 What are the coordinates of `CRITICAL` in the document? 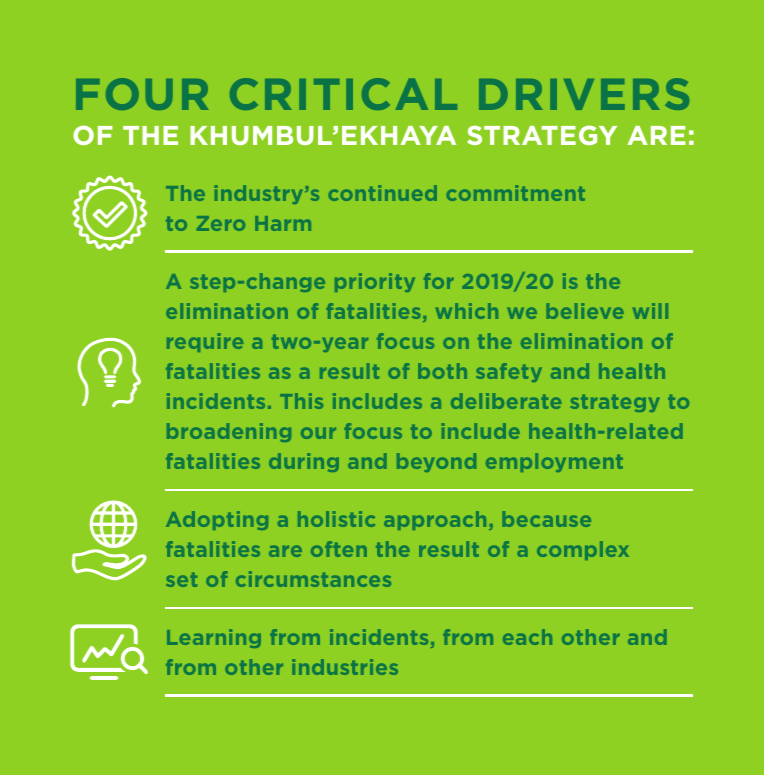 It's located at (343, 94).
